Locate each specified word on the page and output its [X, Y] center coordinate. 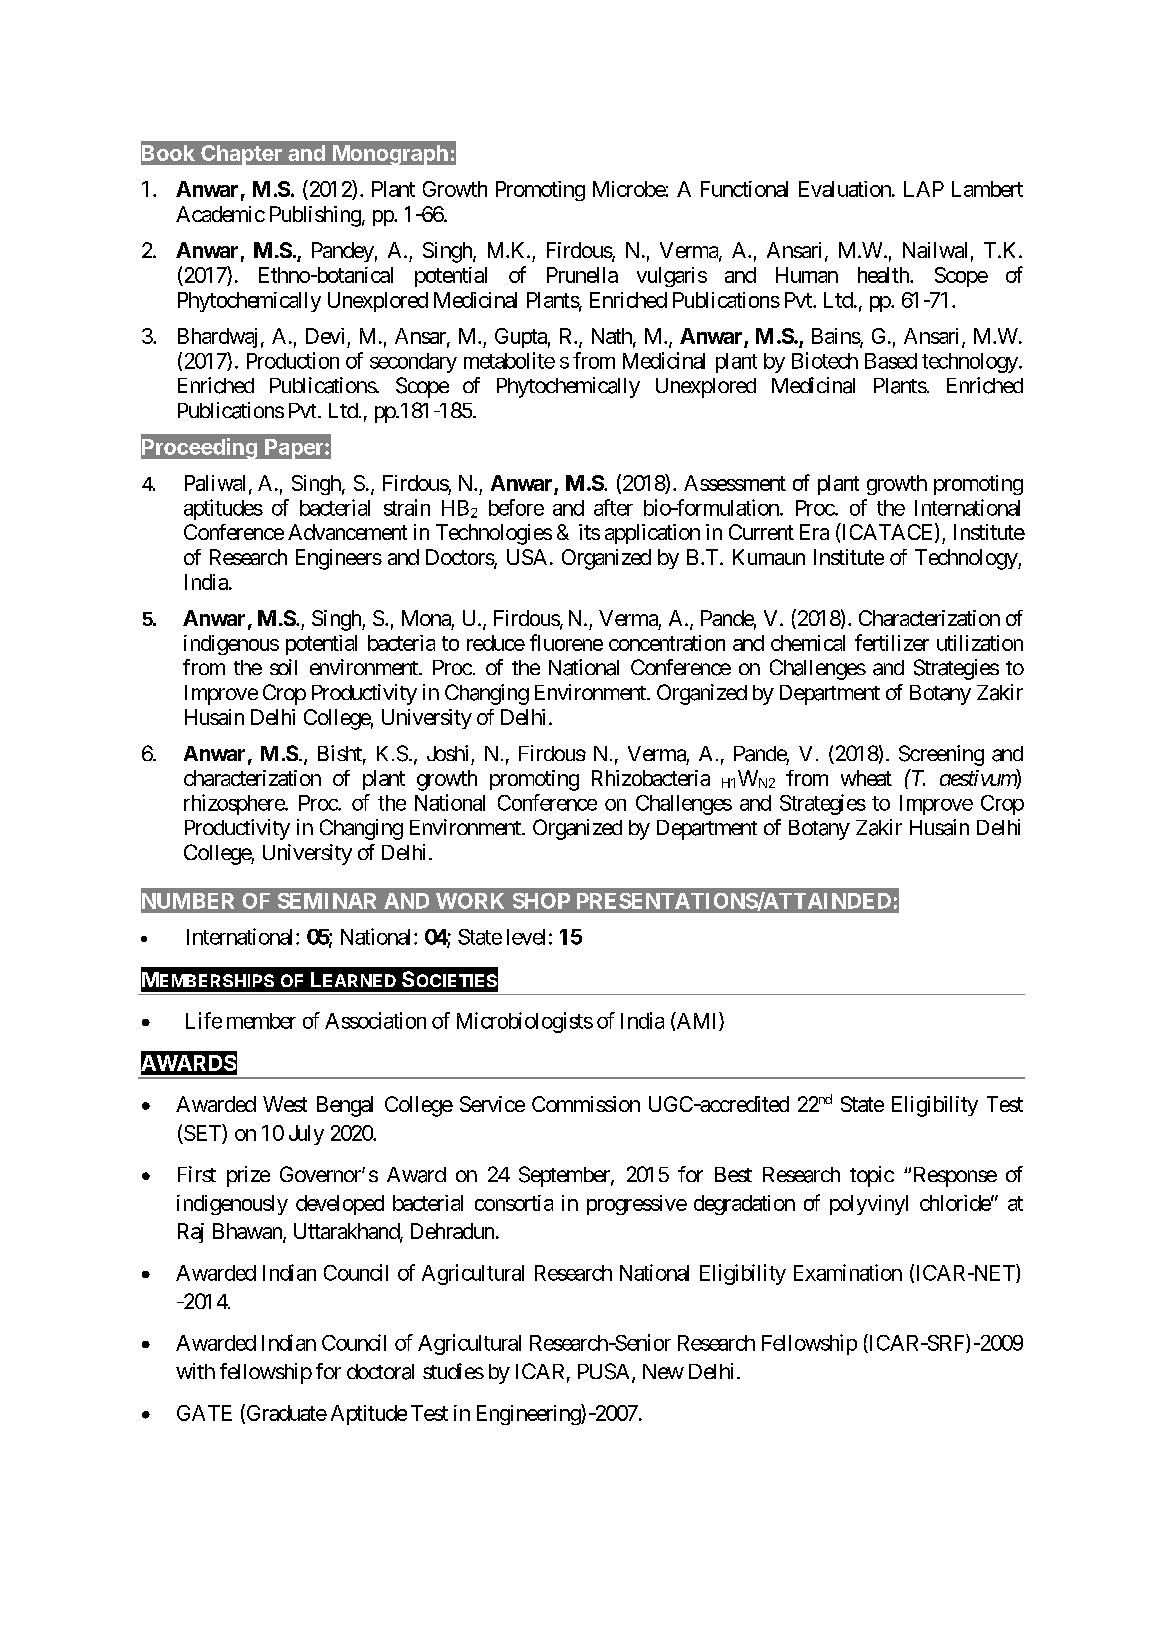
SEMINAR [327, 901]
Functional [744, 189]
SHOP [541, 901]
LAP [924, 189]
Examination [848, 1272]
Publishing [315, 216]
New [663, 1371]
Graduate [285, 1413]
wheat [866, 778]
